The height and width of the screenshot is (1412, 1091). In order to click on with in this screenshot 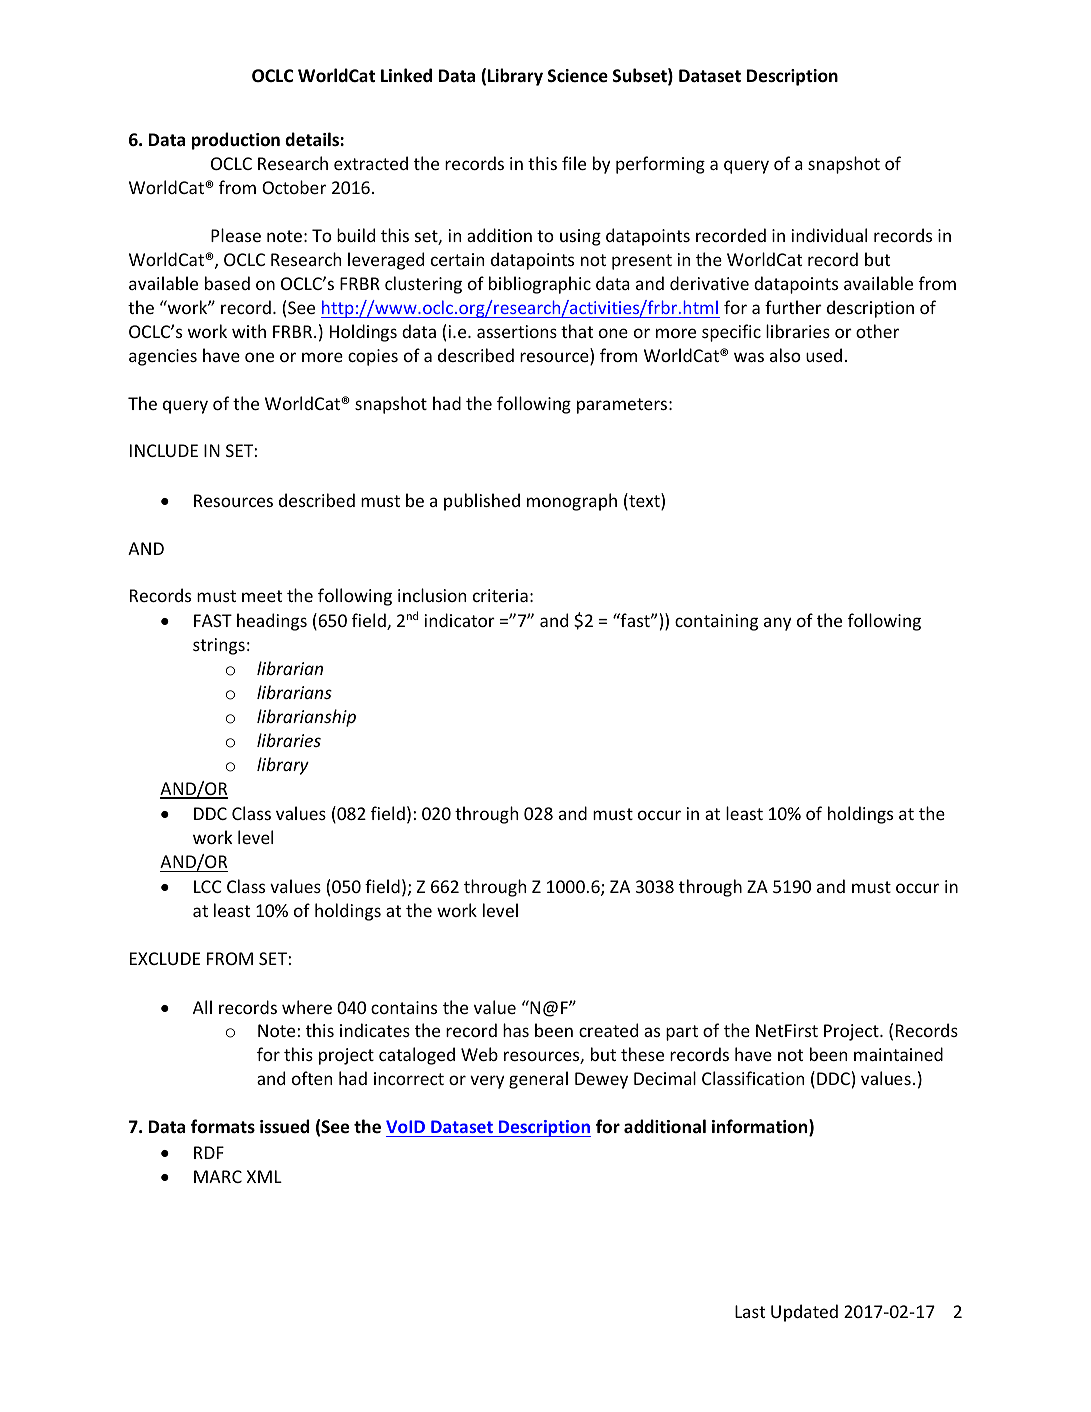, I will do `click(249, 331)`.
